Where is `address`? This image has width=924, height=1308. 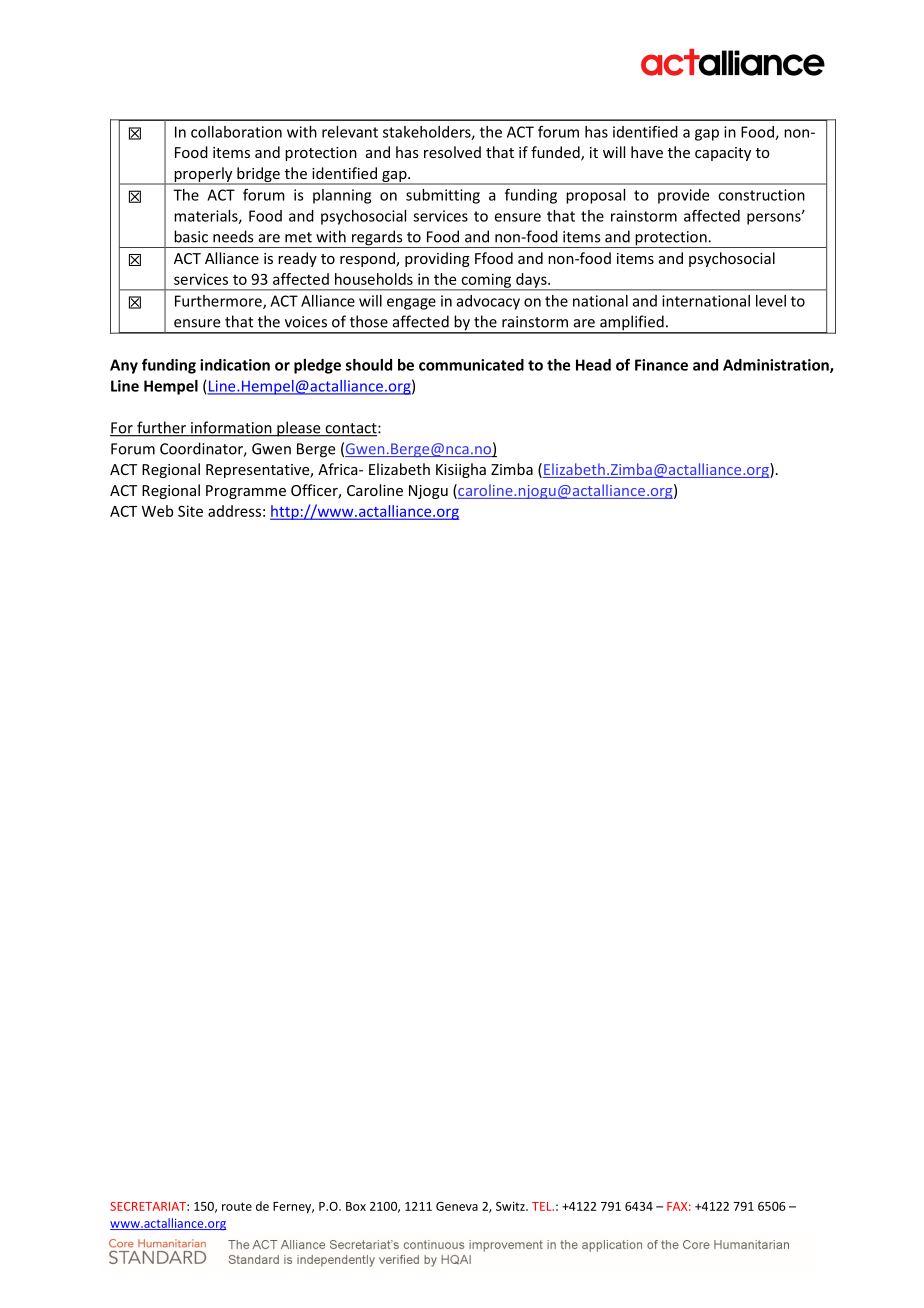
address is located at coordinates (234, 511).
